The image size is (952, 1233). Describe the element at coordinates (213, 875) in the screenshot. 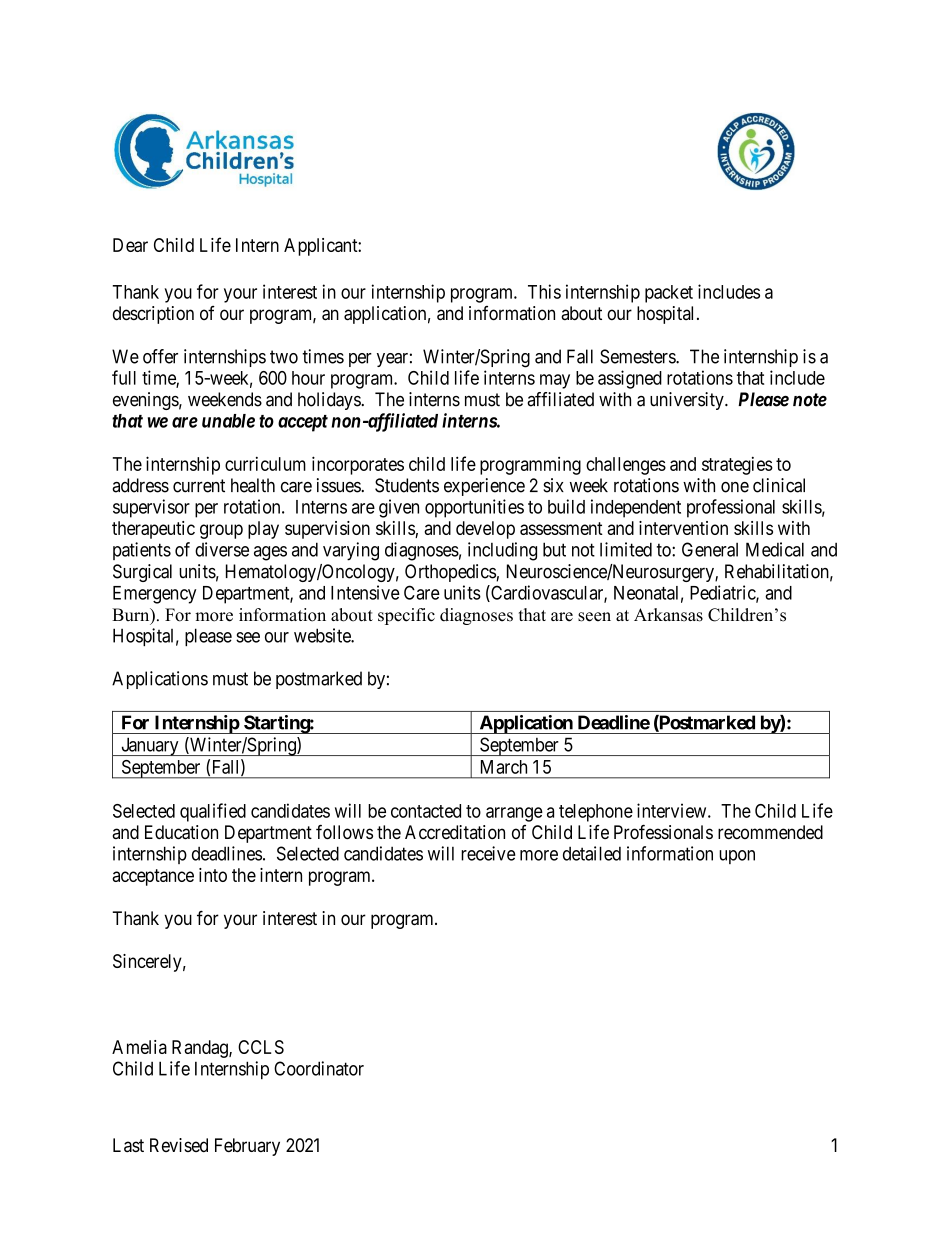

I see `into` at that location.
